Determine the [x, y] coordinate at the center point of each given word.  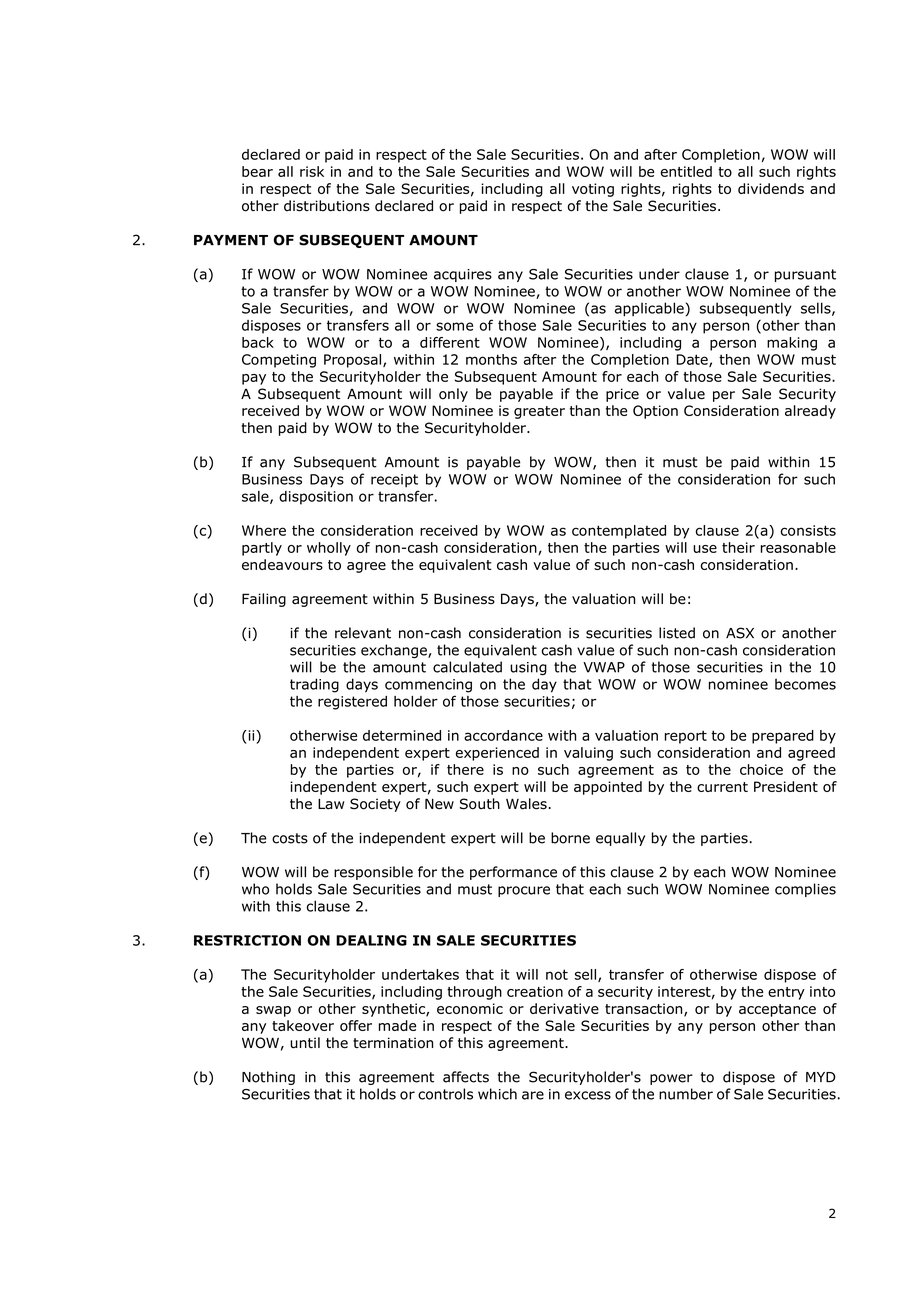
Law [331, 804]
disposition [316, 498]
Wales [526, 804]
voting [593, 190]
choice [761, 769]
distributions [327, 206]
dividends [771, 188]
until [305, 1043]
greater [539, 412]
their [738, 547]
